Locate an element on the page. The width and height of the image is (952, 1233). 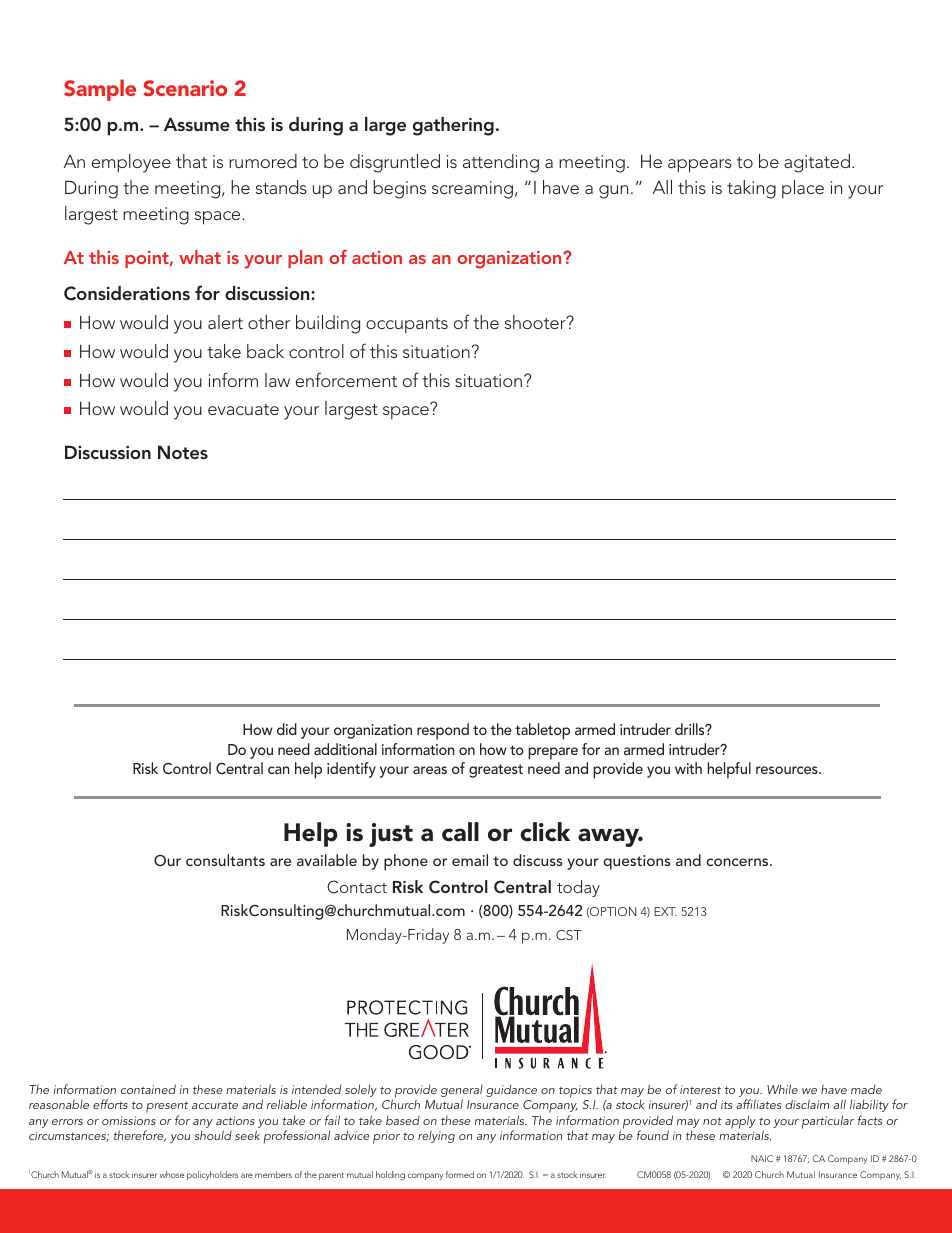
taking is located at coordinates (751, 189).
